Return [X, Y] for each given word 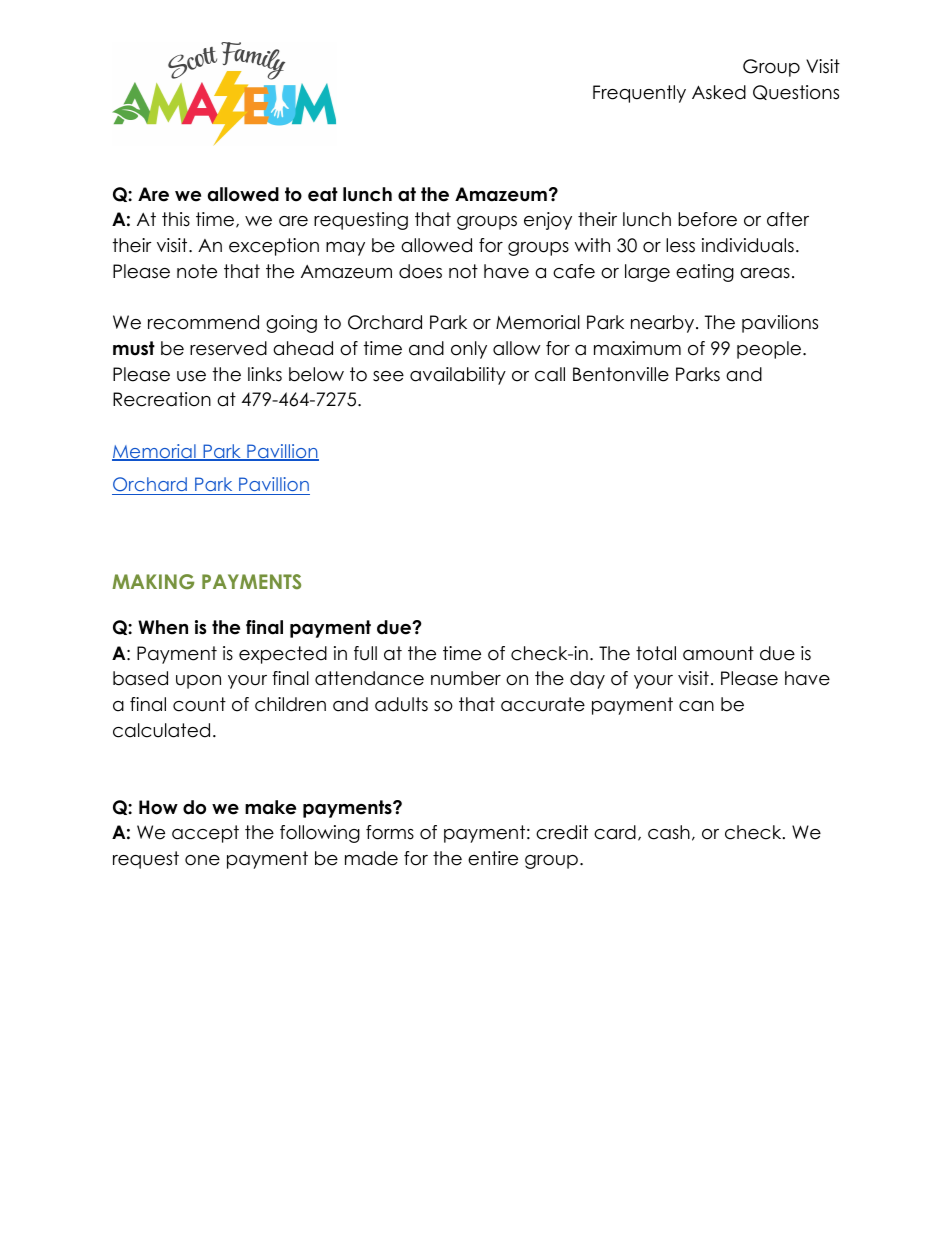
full [365, 653]
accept [205, 834]
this [176, 219]
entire [493, 858]
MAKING [153, 581]
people [769, 350]
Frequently [639, 94]
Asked [719, 92]
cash [669, 832]
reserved [228, 348]
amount [718, 653]
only [469, 350]
